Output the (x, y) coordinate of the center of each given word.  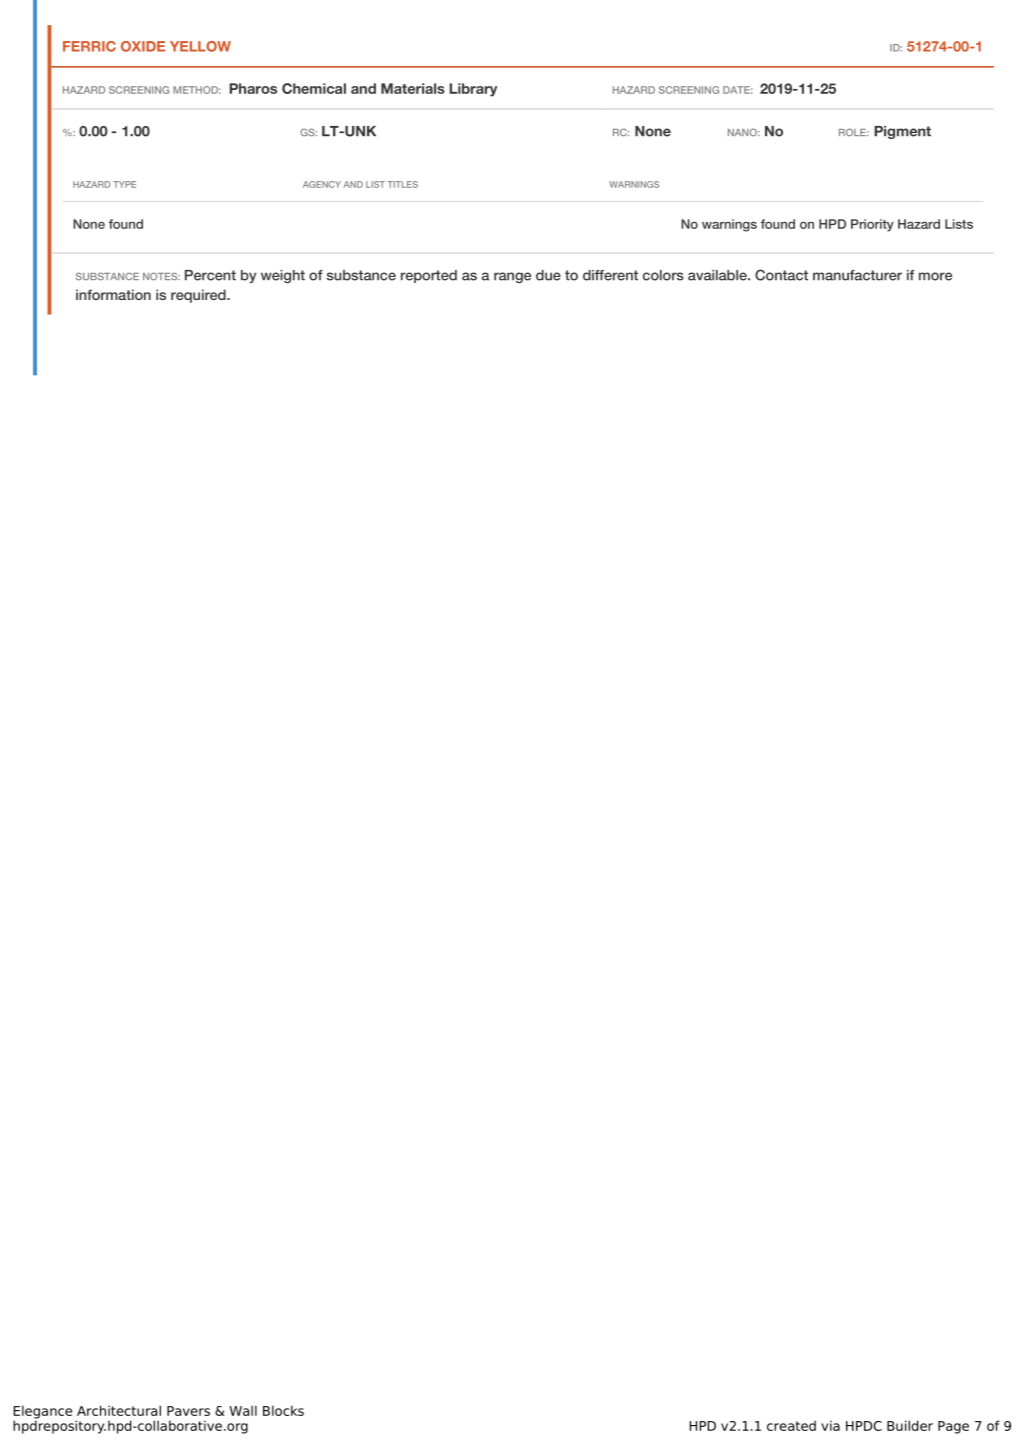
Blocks (283, 1410)
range (512, 277)
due (548, 275)
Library (473, 90)
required (199, 296)
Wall (243, 1410)
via (830, 1425)
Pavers (188, 1411)
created (791, 1425)
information (113, 294)
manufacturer (857, 275)
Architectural (119, 1410)
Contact (781, 275)
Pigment (902, 132)
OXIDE (143, 46)
